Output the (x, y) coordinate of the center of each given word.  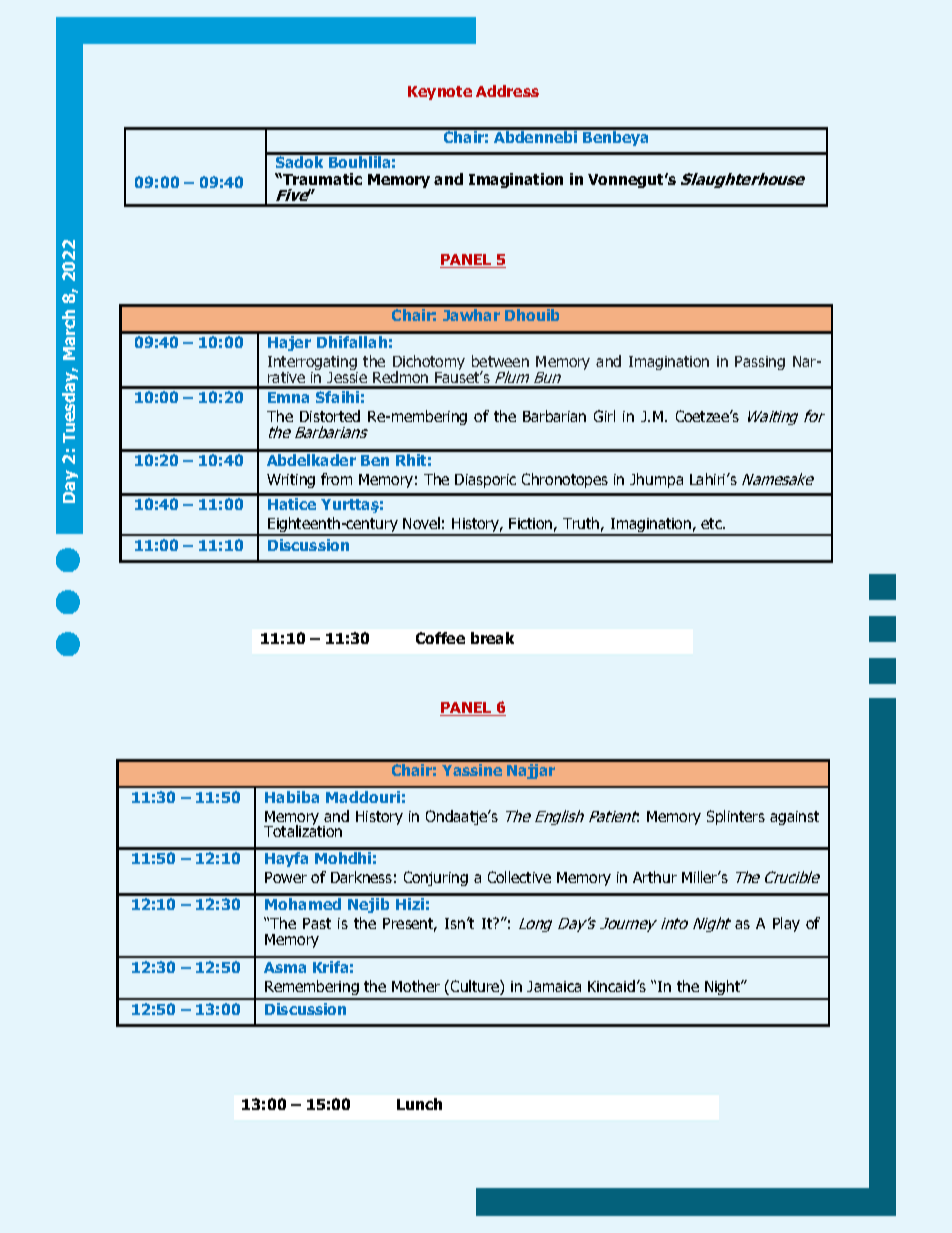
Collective (519, 877)
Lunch (419, 1104)
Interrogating (313, 364)
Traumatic (321, 179)
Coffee (440, 638)
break (492, 638)
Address (507, 91)
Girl (604, 416)
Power (286, 877)
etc (712, 523)
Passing (760, 363)
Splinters (736, 817)
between (500, 361)
